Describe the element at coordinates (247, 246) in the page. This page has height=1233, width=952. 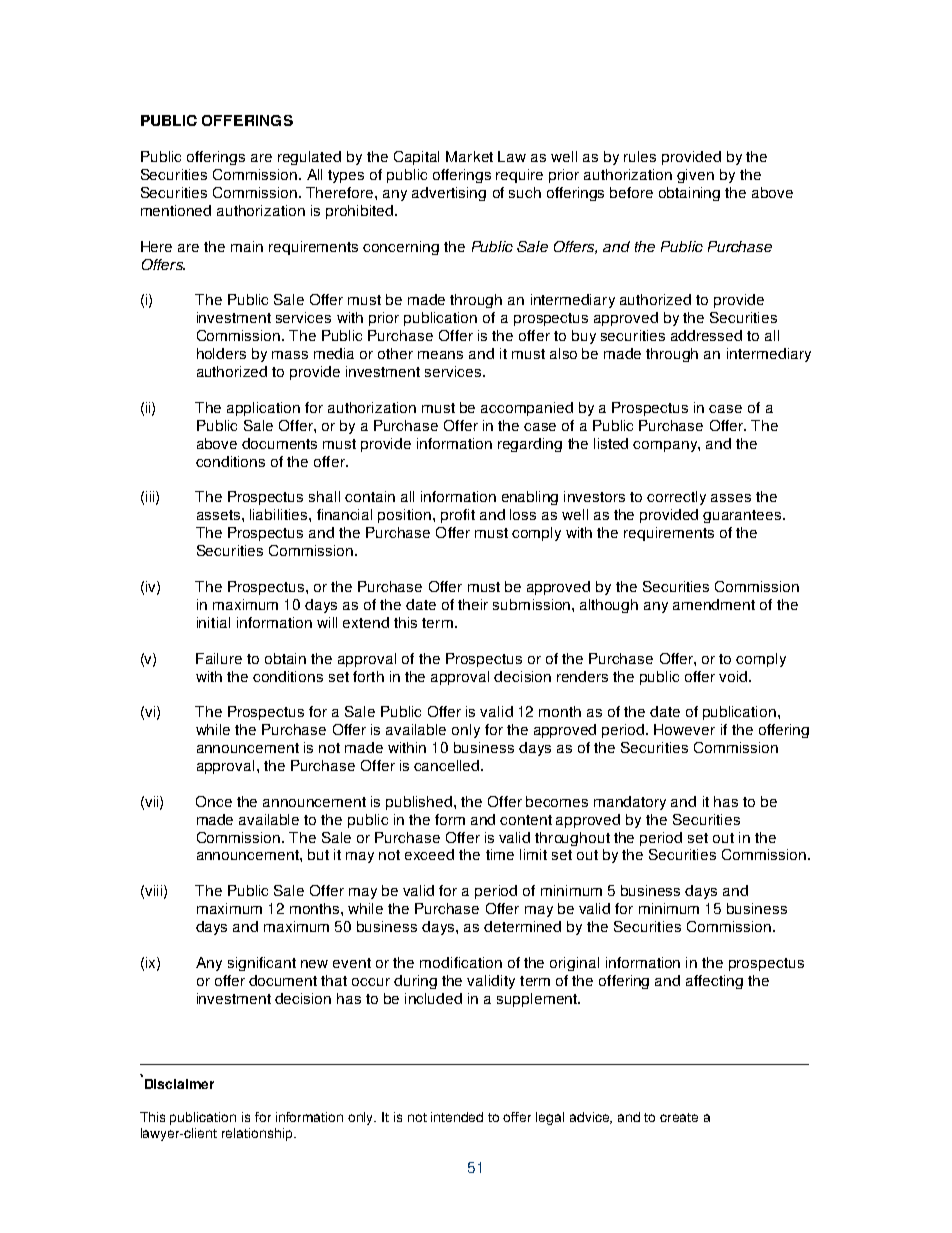
I see `main` at that location.
